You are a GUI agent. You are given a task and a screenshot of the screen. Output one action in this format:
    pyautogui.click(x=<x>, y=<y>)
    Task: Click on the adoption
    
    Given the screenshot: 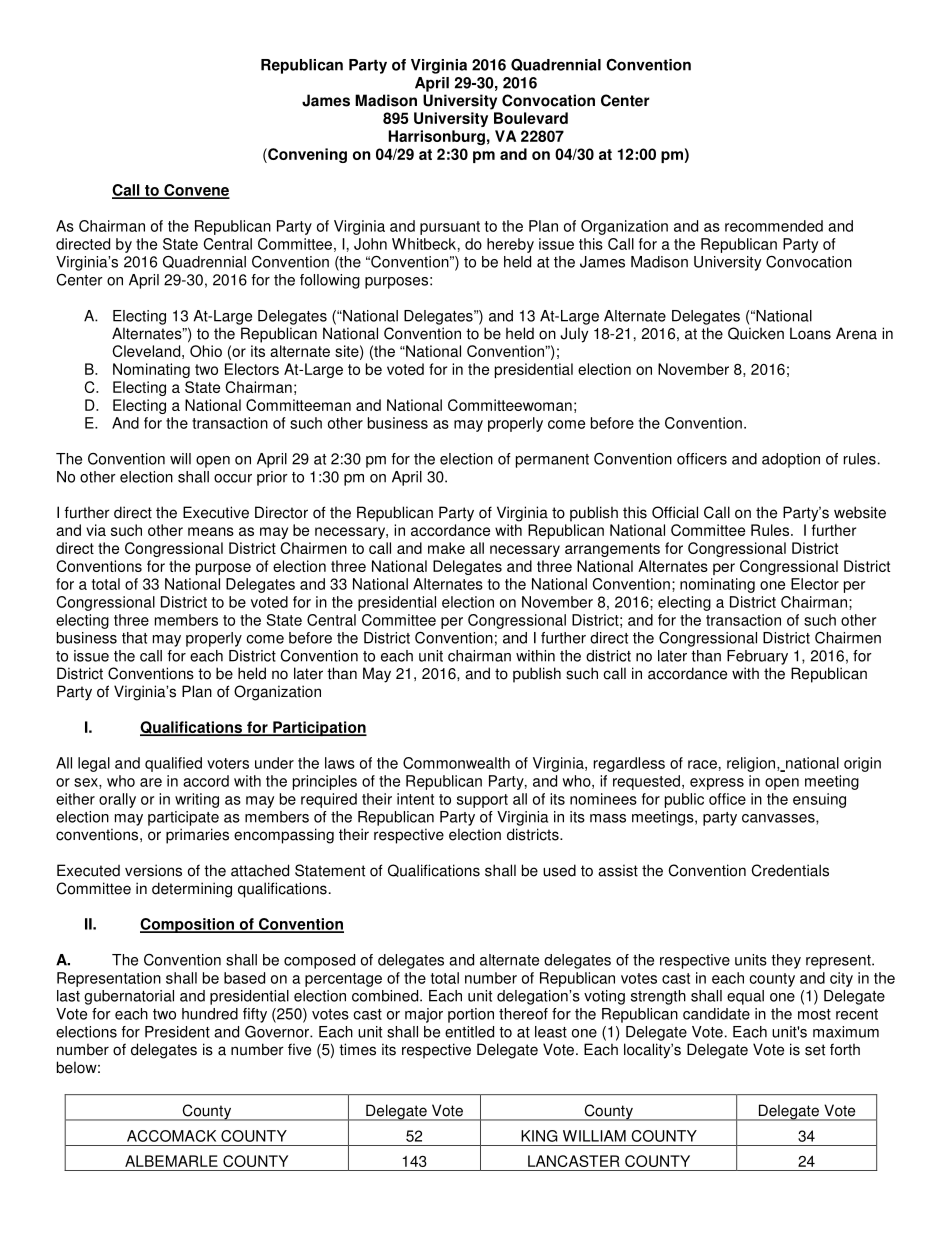 What is the action you would take?
    pyautogui.click(x=791, y=460)
